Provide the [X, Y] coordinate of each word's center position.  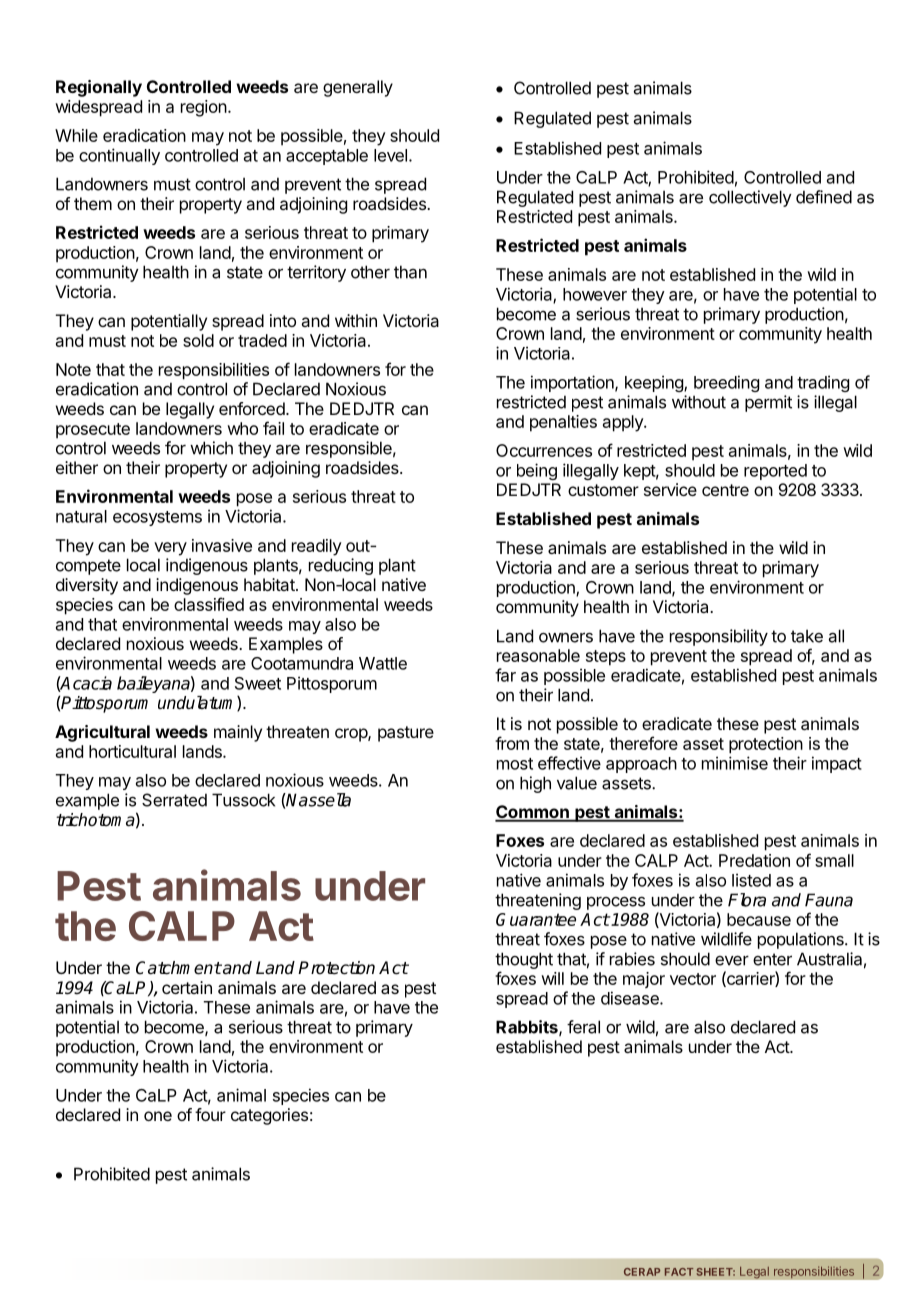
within [356, 320]
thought [524, 960]
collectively [750, 198]
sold [198, 340]
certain [187, 987]
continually [119, 156]
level [390, 155]
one [158, 1116]
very [170, 549]
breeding [726, 383]
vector [693, 979]
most [515, 764]
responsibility [719, 637]
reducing [341, 566]
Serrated [174, 800]
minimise [735, 763]
